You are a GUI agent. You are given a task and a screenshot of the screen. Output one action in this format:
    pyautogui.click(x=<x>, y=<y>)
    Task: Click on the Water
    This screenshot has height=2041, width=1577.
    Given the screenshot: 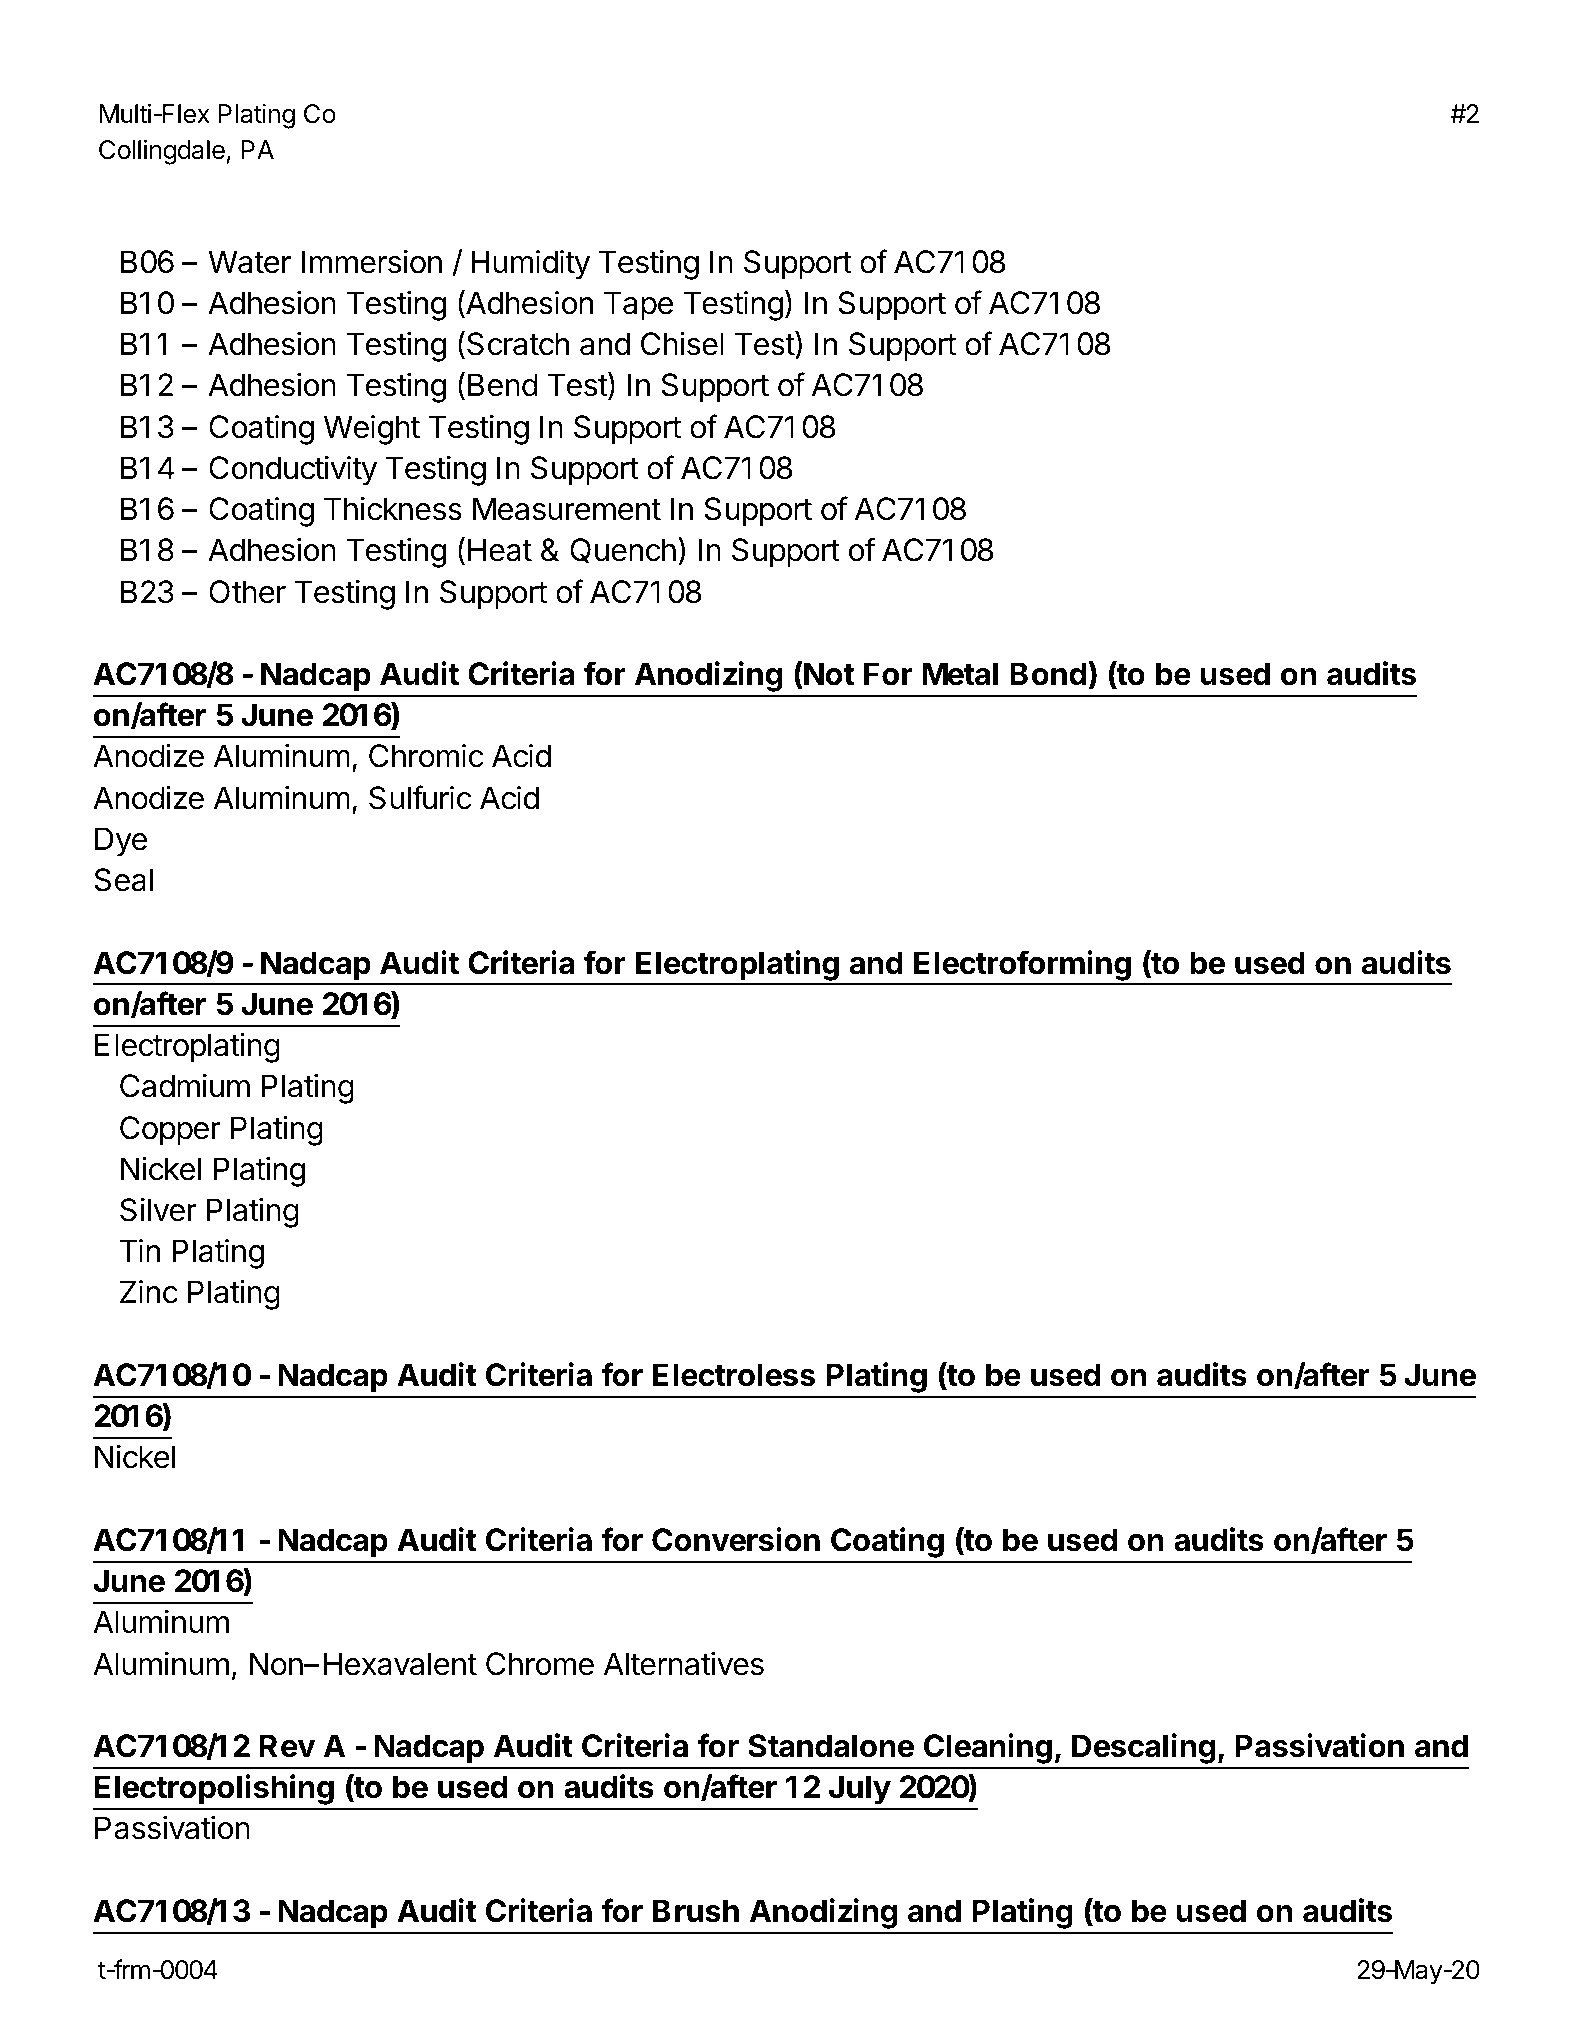 What is the action you would take?
    pyautogui.click(x=249, y=262)
